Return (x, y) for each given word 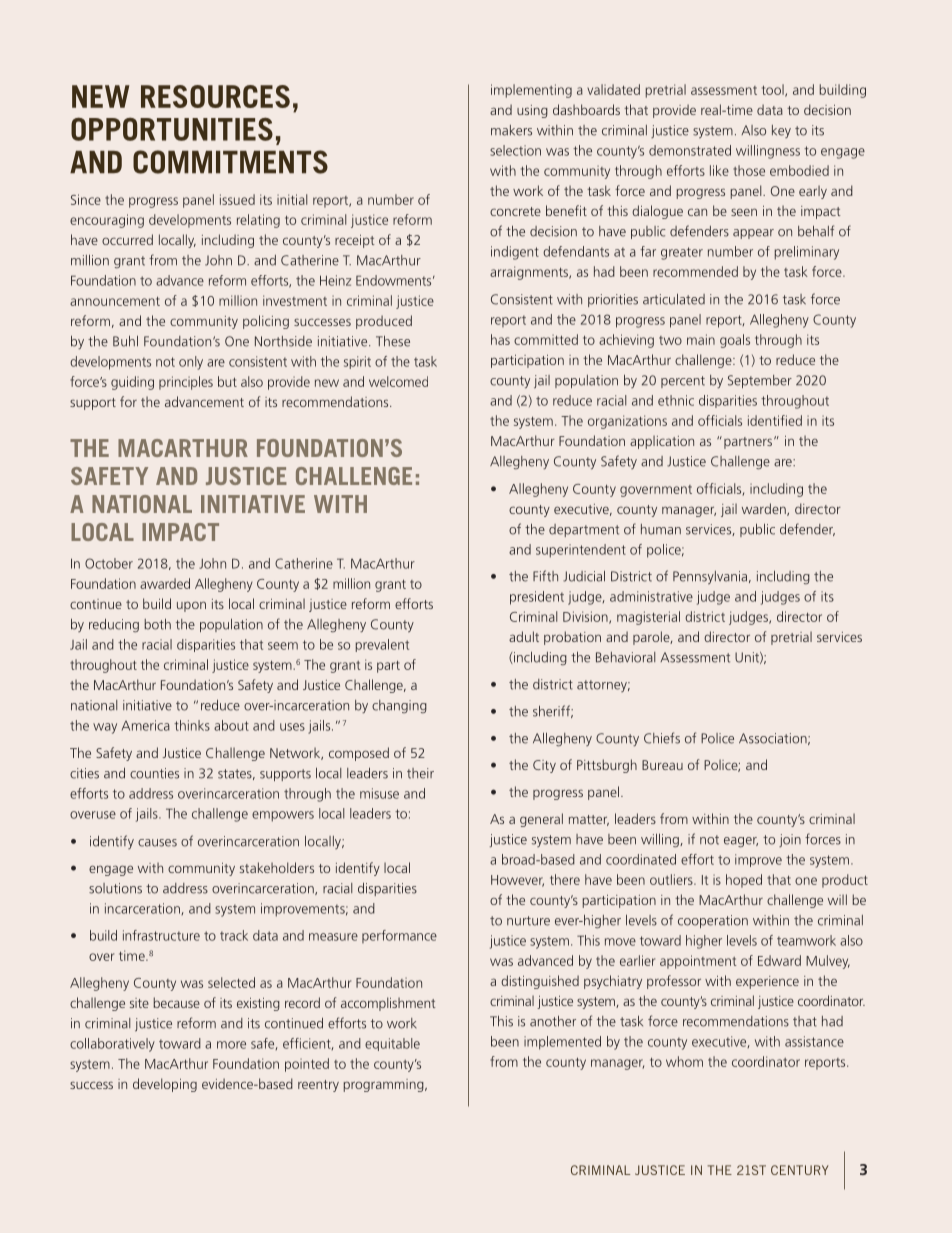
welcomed (398, 381)
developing (165, 1085)
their (420, 773)
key (781, 131)
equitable (392, 1044)
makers (511, 130)
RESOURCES (215, 96)
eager (741, 842)
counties (154, 773)
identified (775, 420)
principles (186, 383)
